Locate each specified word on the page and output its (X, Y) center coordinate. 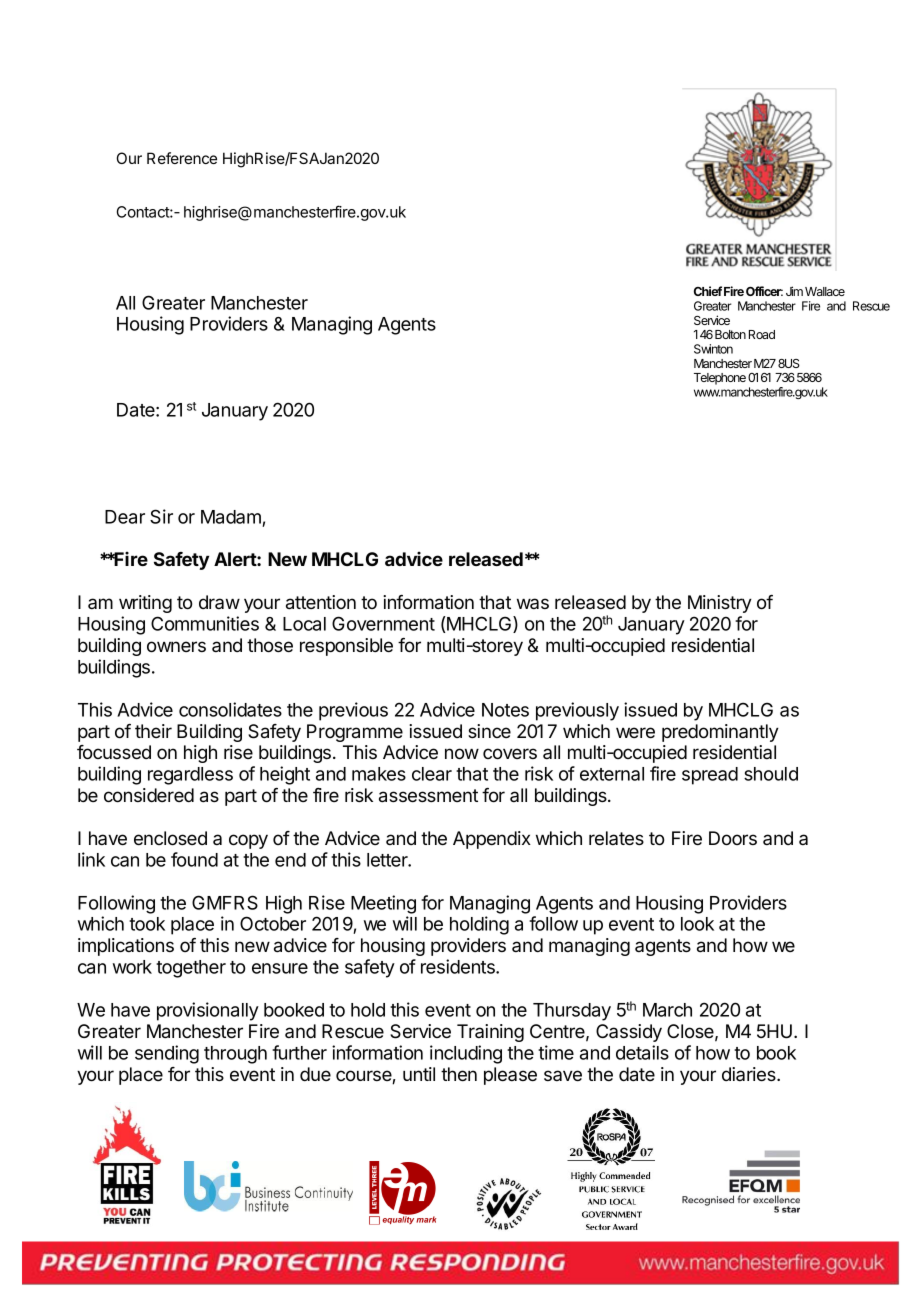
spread (710, 776)
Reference (182, 158)
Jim (794, 291)
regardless (190, 776)
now (462, 754)
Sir (161, 516)
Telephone (720, 379)
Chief (708, 291)
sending (167, 1054)
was (533, 603)
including (466, 1054)
